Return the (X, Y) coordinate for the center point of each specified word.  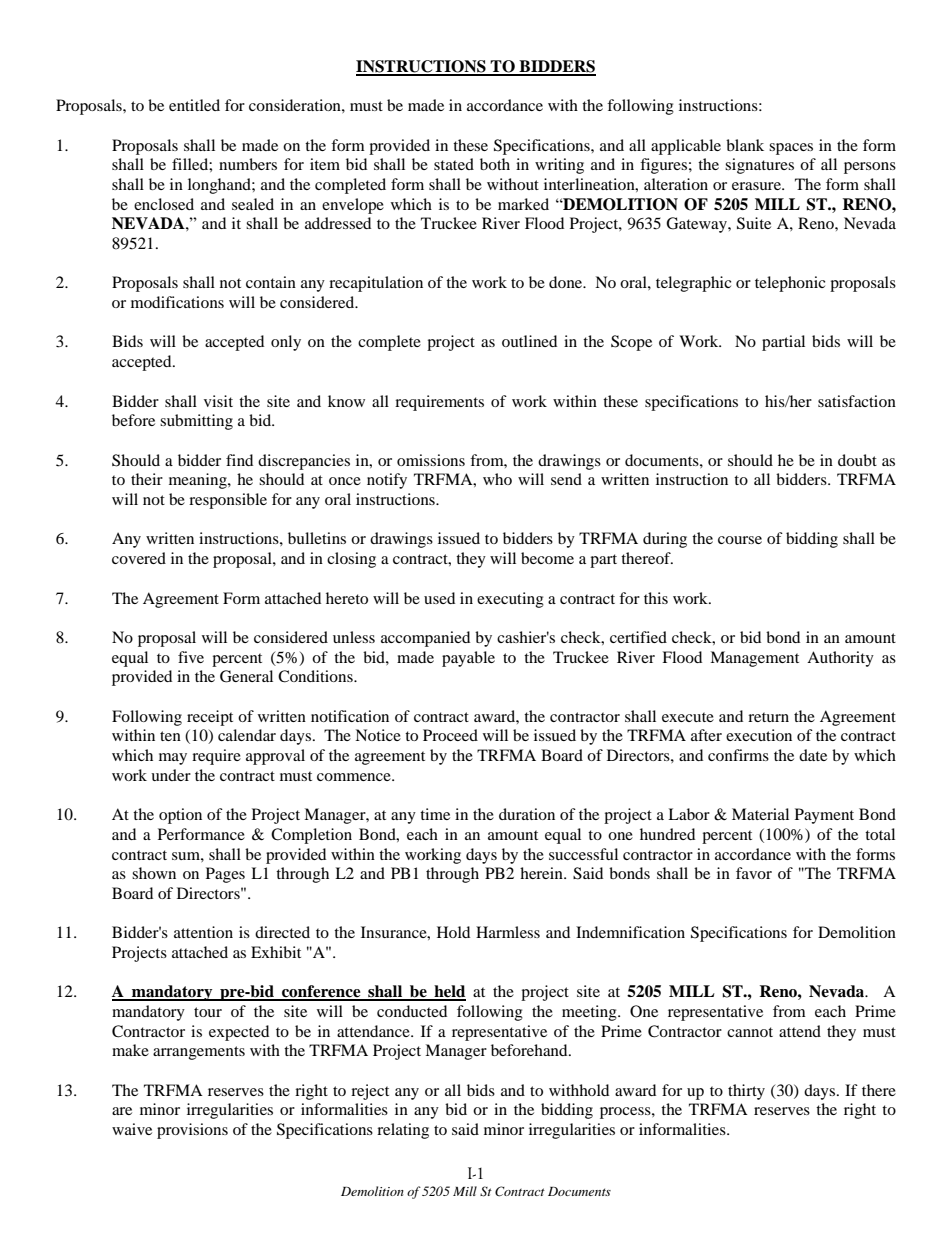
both (495, 164)
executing (510, 600)
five (191, 657)
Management (754, 659)
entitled (194, 105)
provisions (192, 1131)
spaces (791, 149)
